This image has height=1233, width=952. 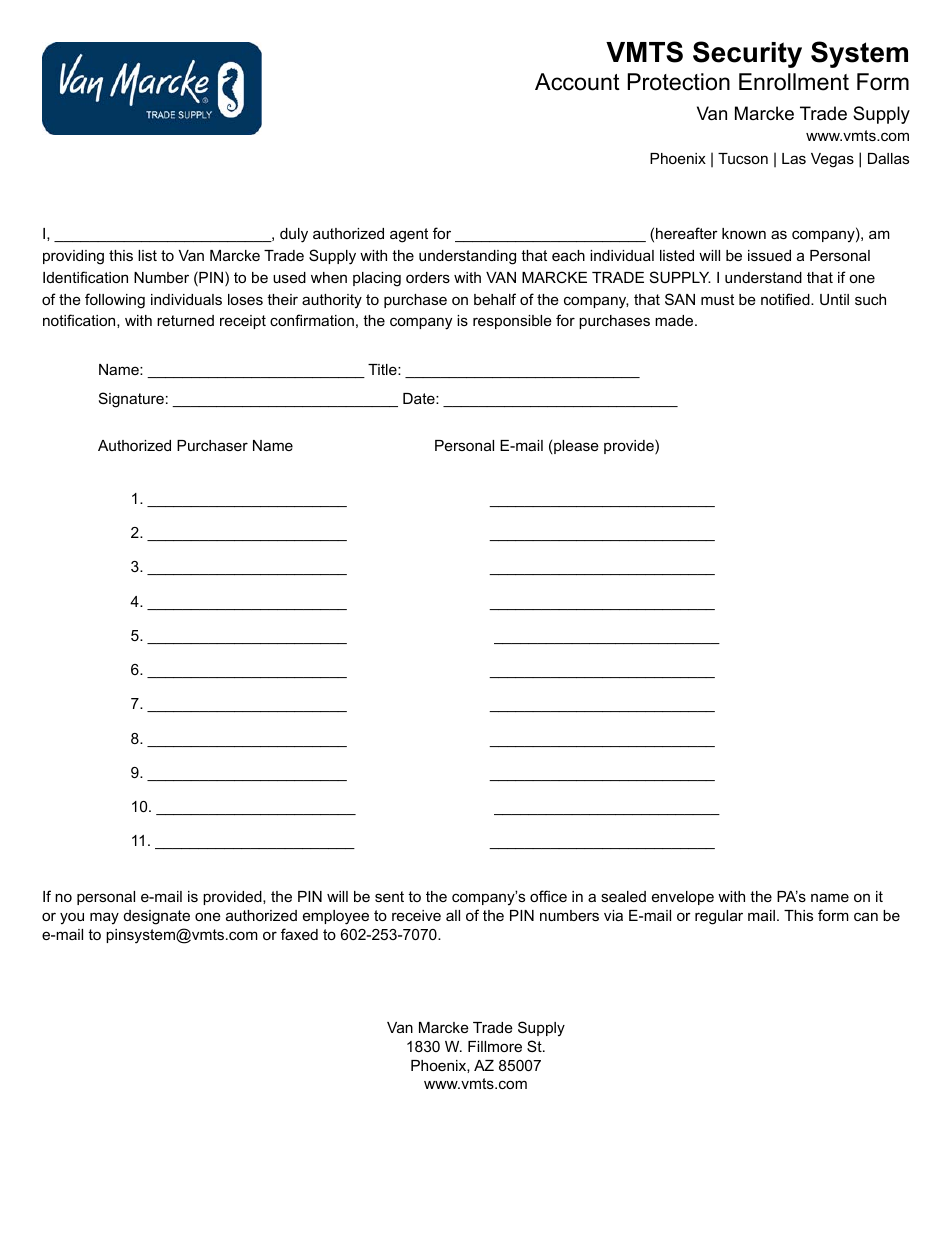 What do you see at coordinates (495, 1046) in the image?
I see `Fillmore` at bounding box center [495, 1046].
